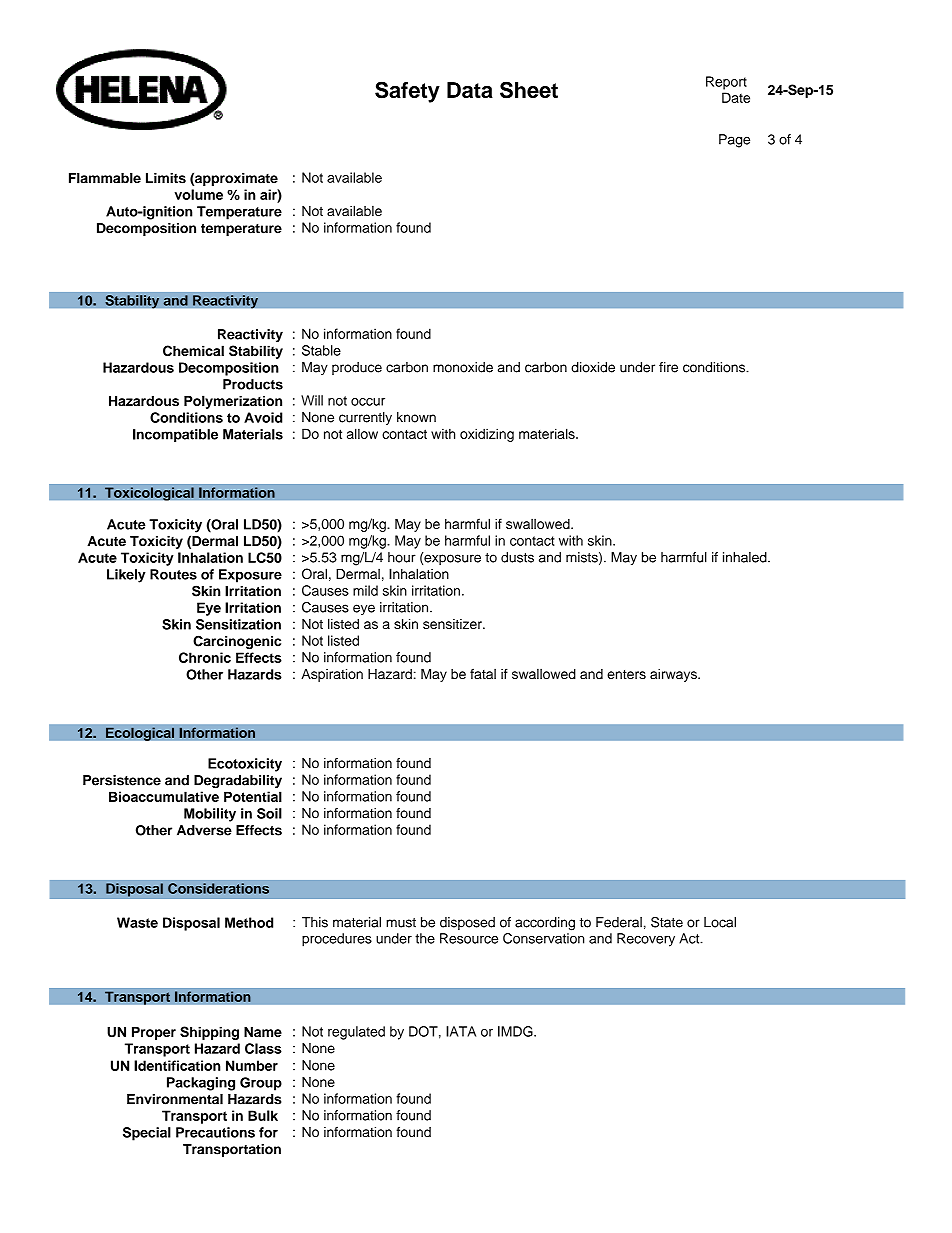 This page has width=952, height=1233. Describe the element at coordinates (173, 574) in the page. I see `Routes` at that location.
